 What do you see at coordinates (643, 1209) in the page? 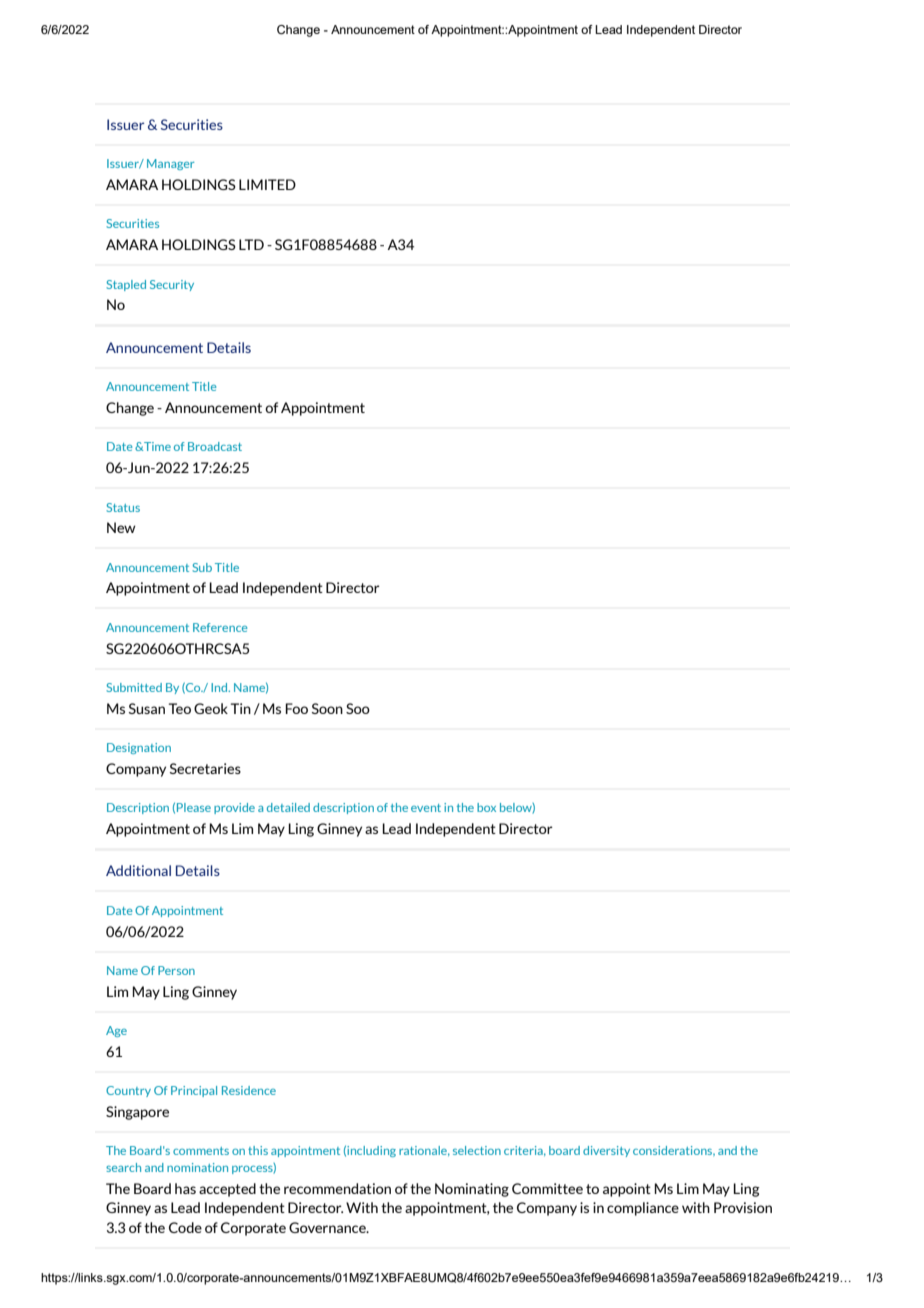
I see `compliance` at bounding box center [643, 1209].
